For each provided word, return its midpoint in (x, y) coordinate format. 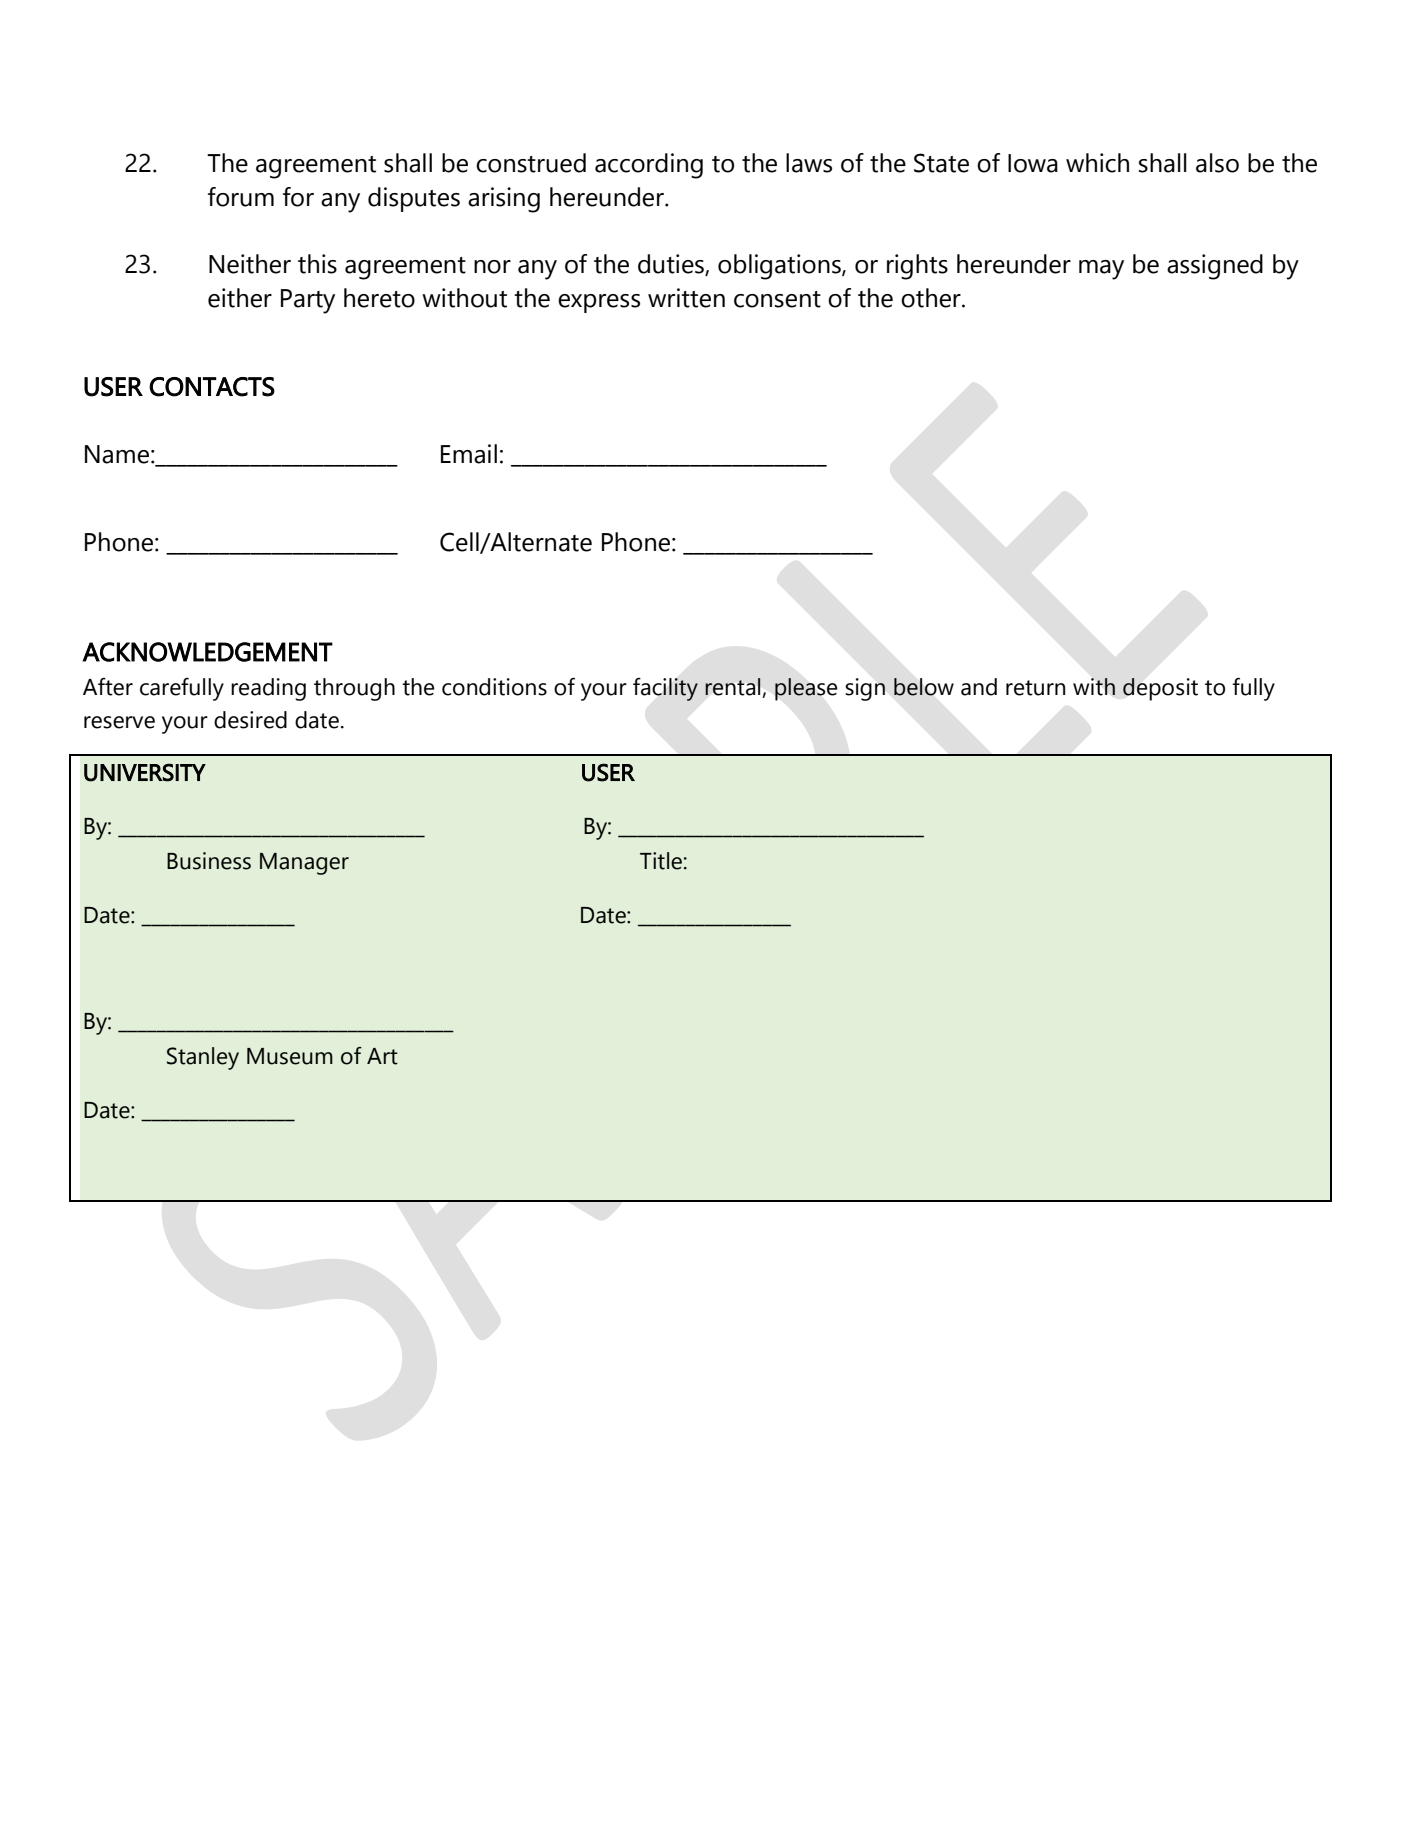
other (932, 298)
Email (469, 454)
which (1097, 163)
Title (661, 861)
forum (241, 197)
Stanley (203, 1058)
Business (209, 861)
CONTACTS (212, 387)
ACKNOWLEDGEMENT (208, 652)
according (649, 166)
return (1035, 688)
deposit (1160, 689)
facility (665, 689)
